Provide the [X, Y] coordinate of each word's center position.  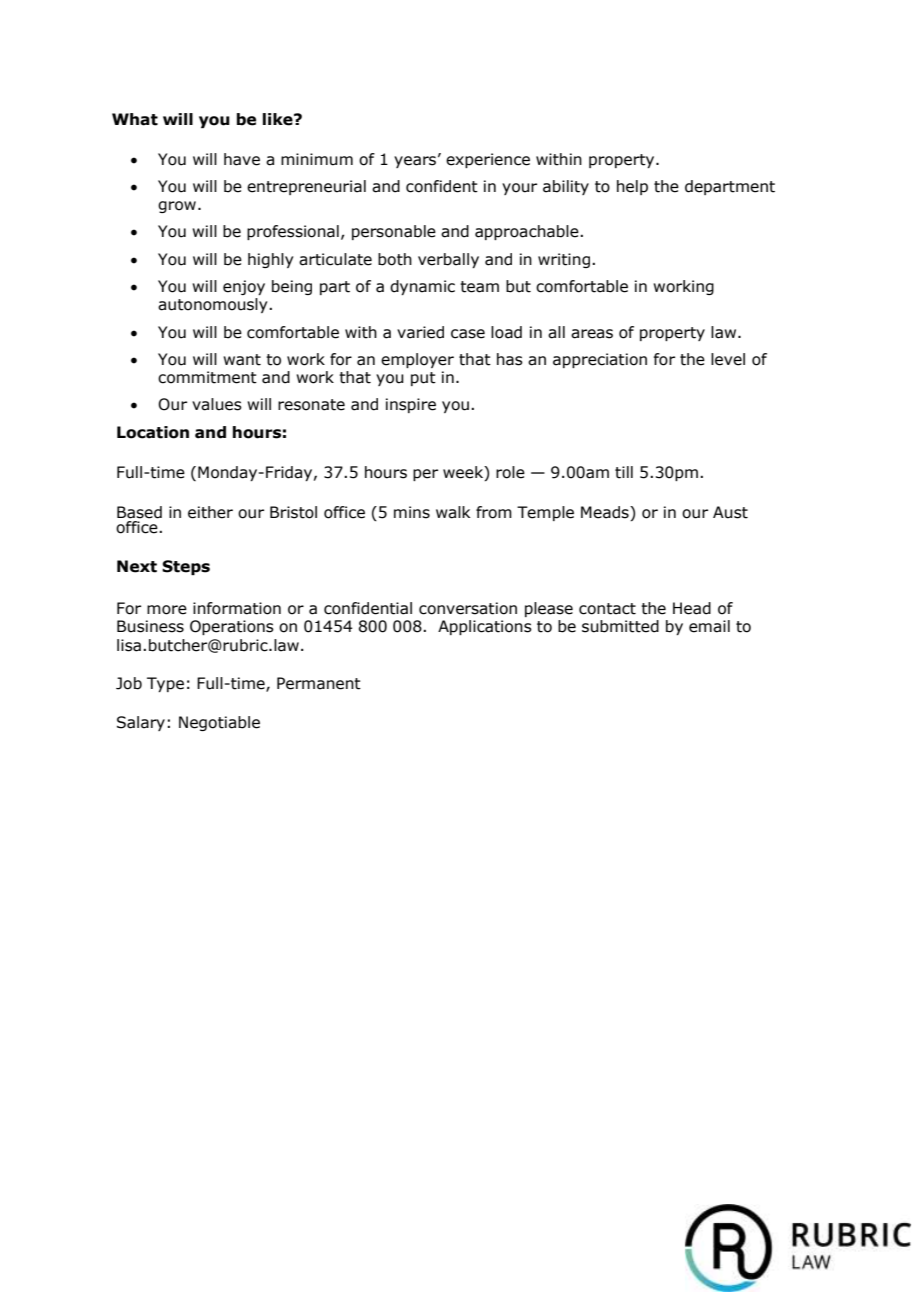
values [217, 404]
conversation [468, 608]
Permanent [319, 683]
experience [488, 160]
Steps [186, 567]
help [632, 187]
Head [692, 608]
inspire [411, 405]
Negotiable [219, 723]
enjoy [244, 287]
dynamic [422, 287]
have [242, 159]
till [624, 472]
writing [564, 260]
